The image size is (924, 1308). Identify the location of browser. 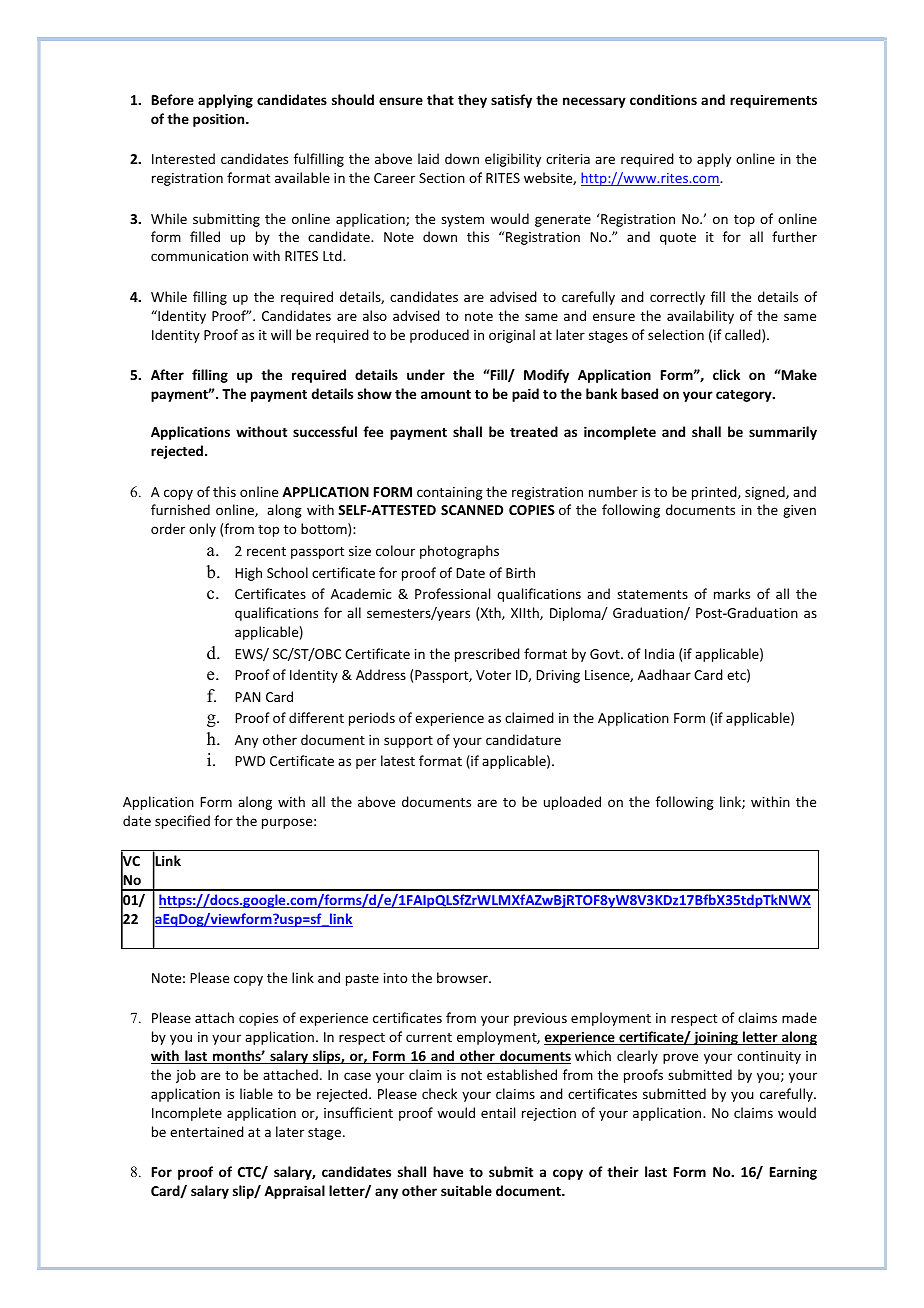
(463, 977).
